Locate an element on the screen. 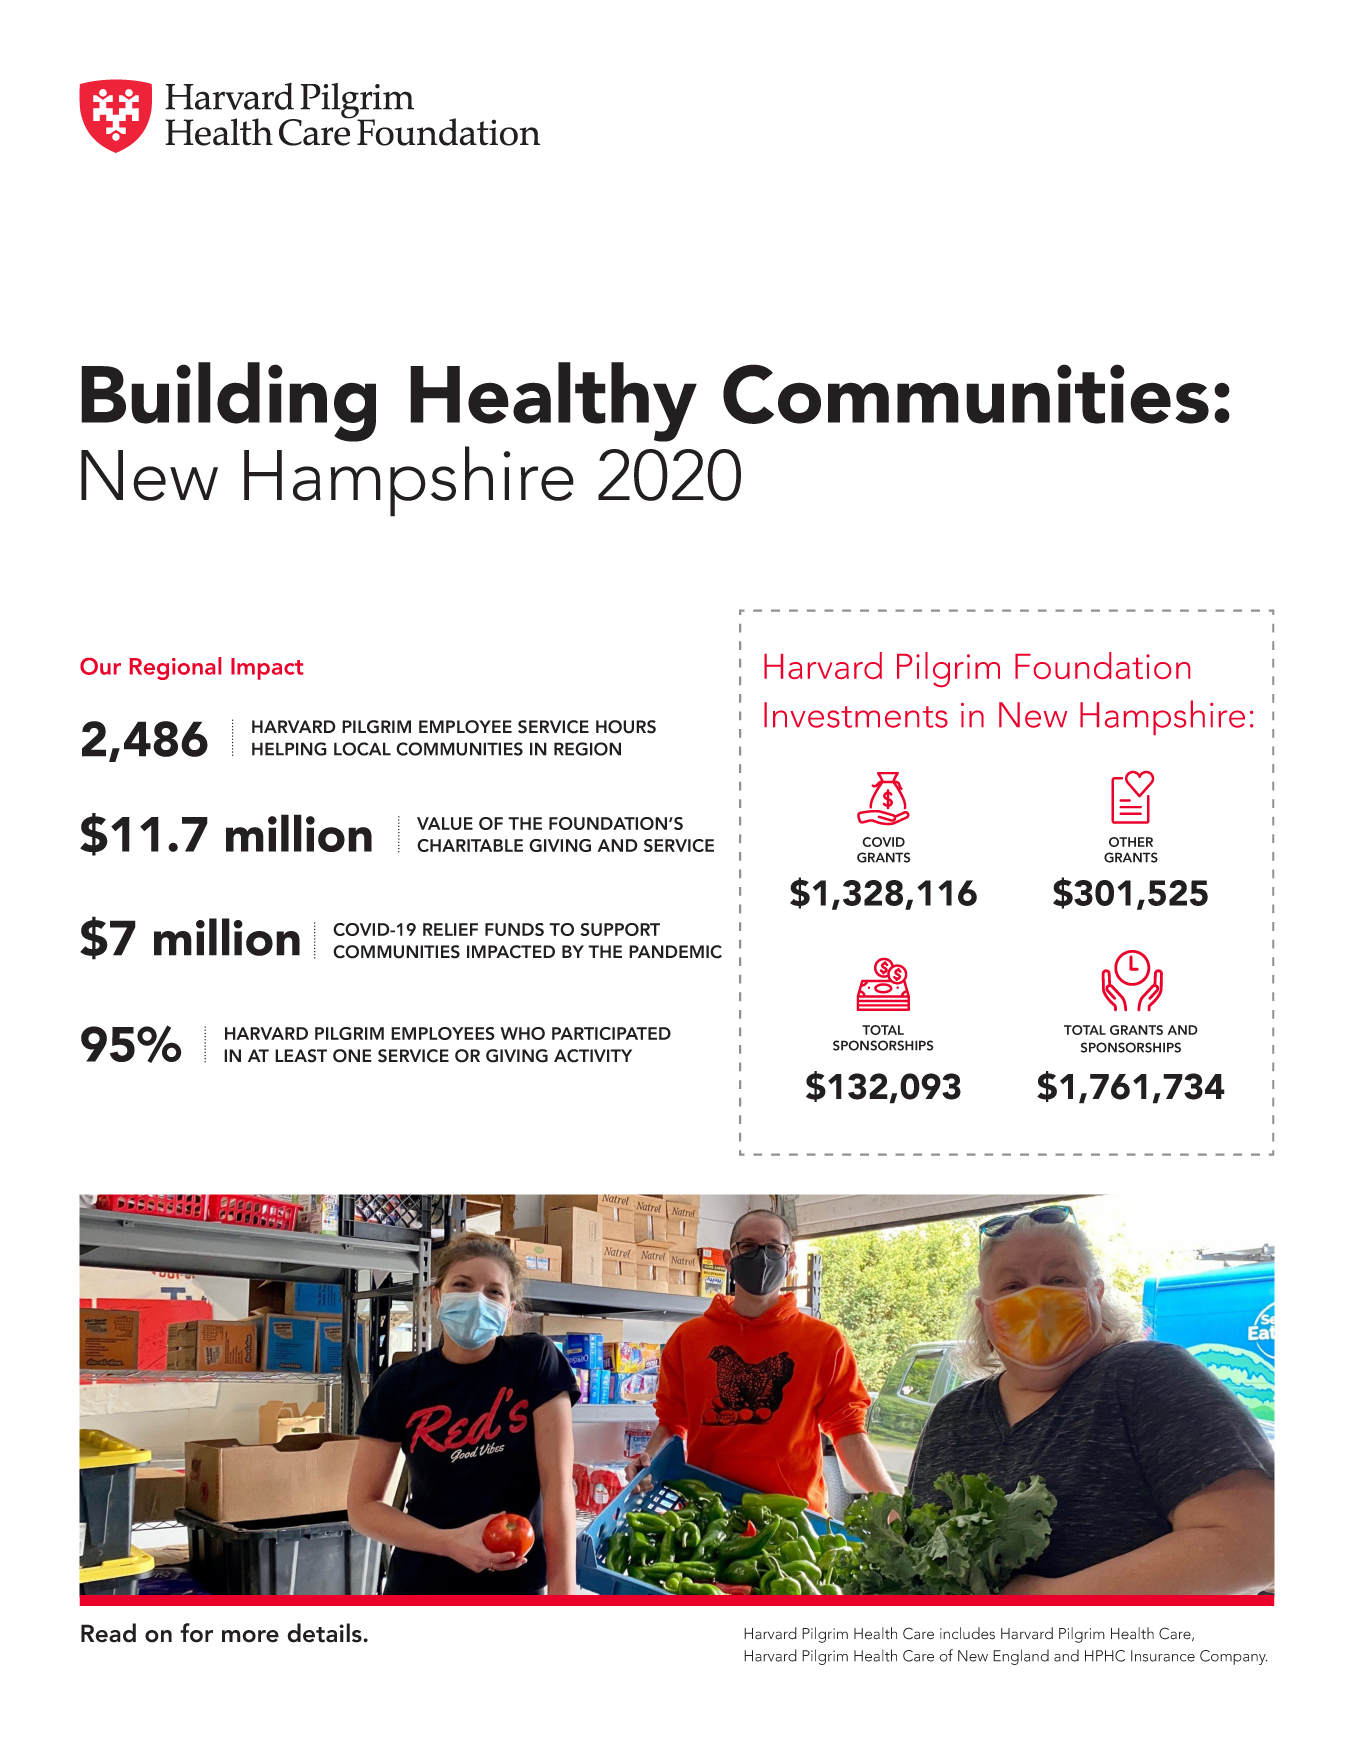 This screenshot has height=1752, width=1354. HELPING is located at coordinates (289, 749).
